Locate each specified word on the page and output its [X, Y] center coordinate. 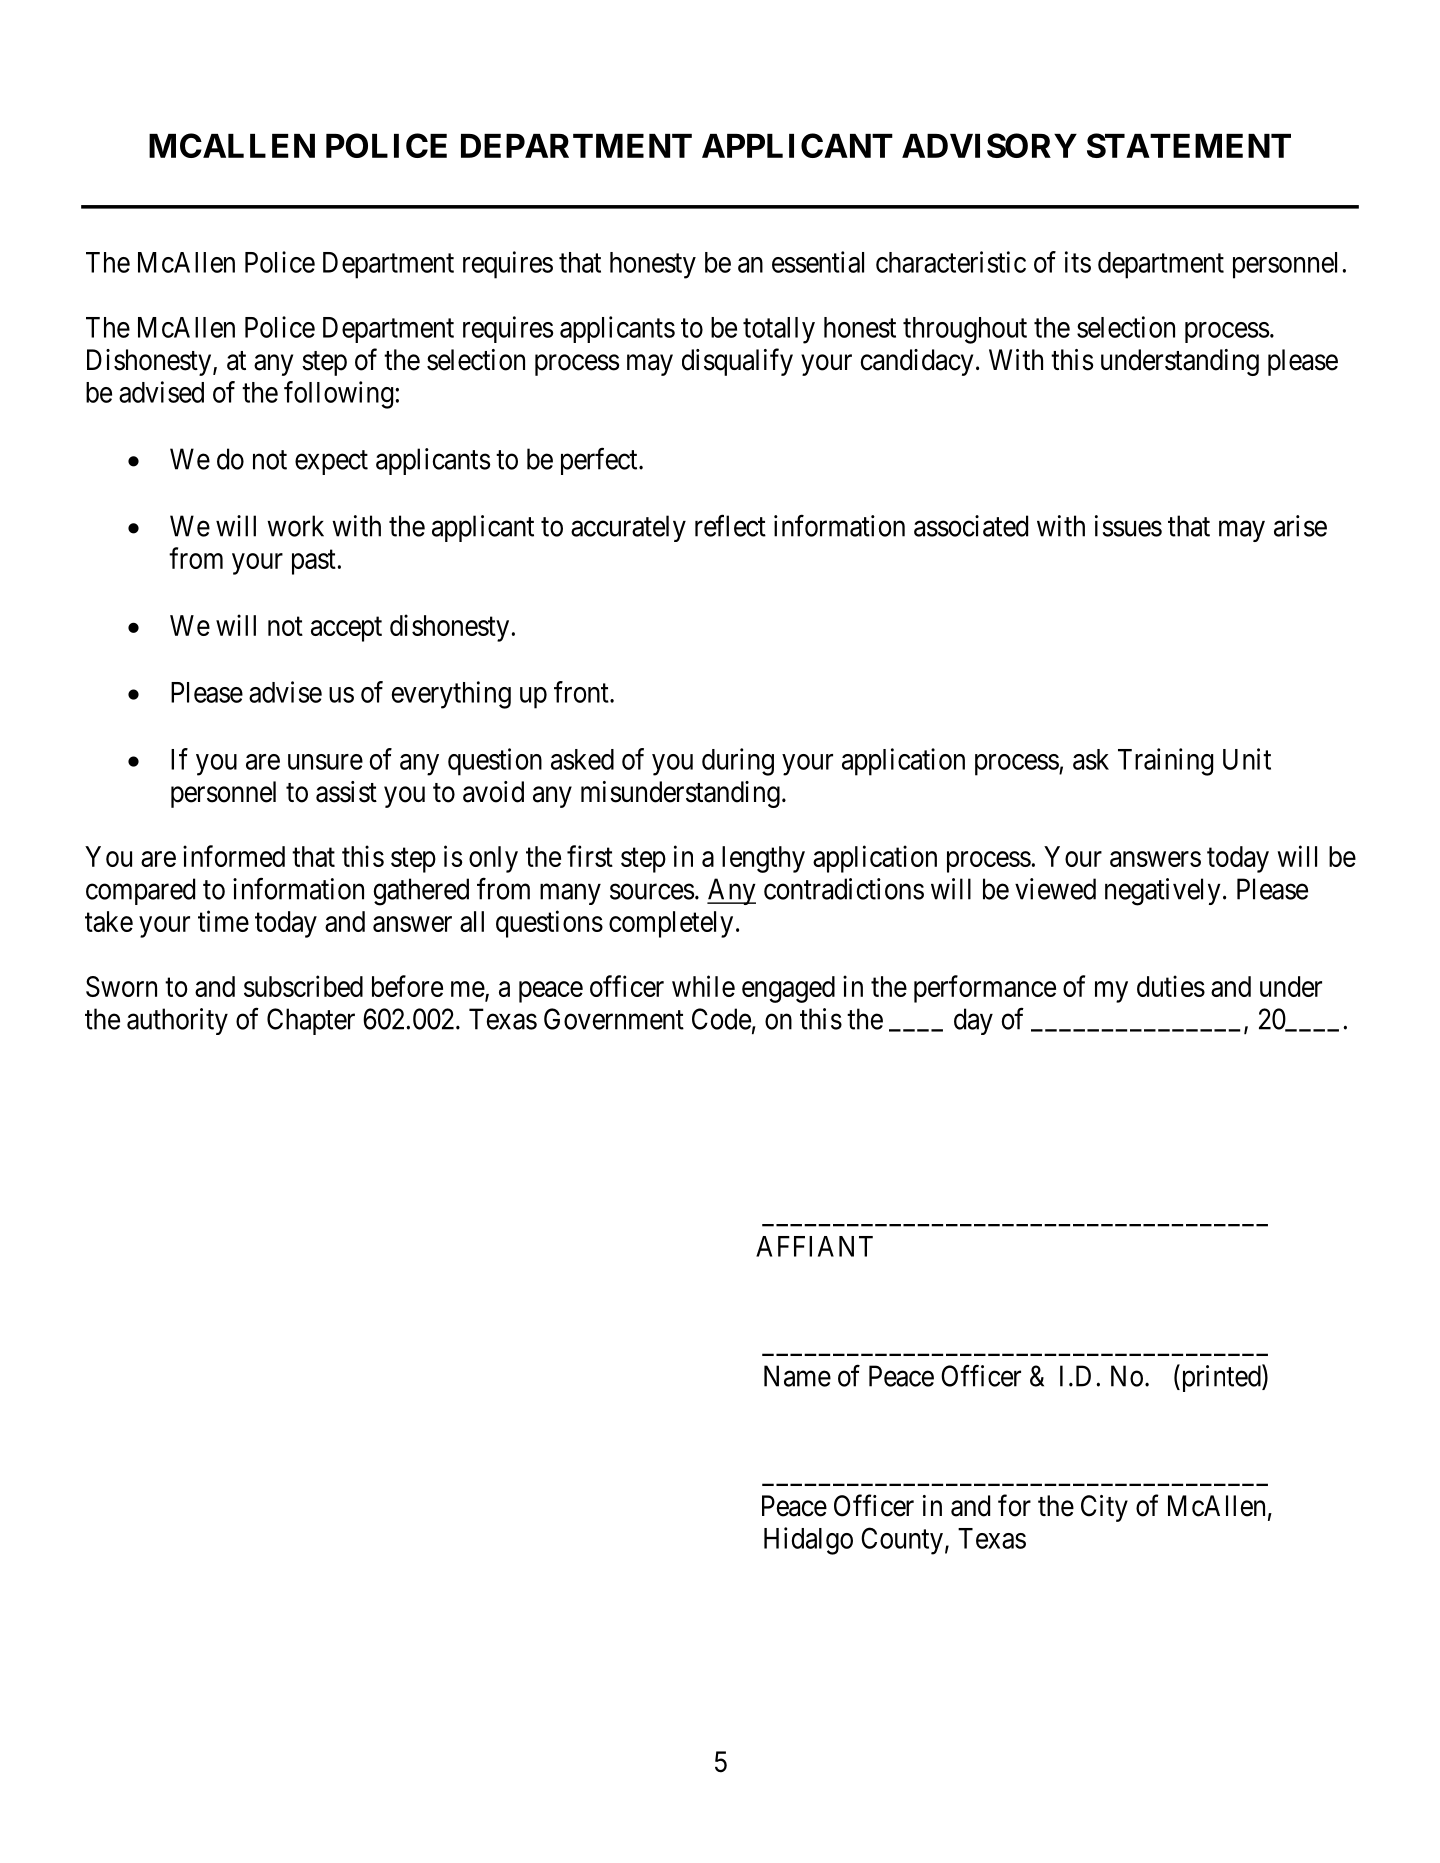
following [338, 395]
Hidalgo [808, 1541]
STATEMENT [1189, 145]
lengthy [763, 859]
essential [818, 262]
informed [234, 856]
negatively [1163, 892]
